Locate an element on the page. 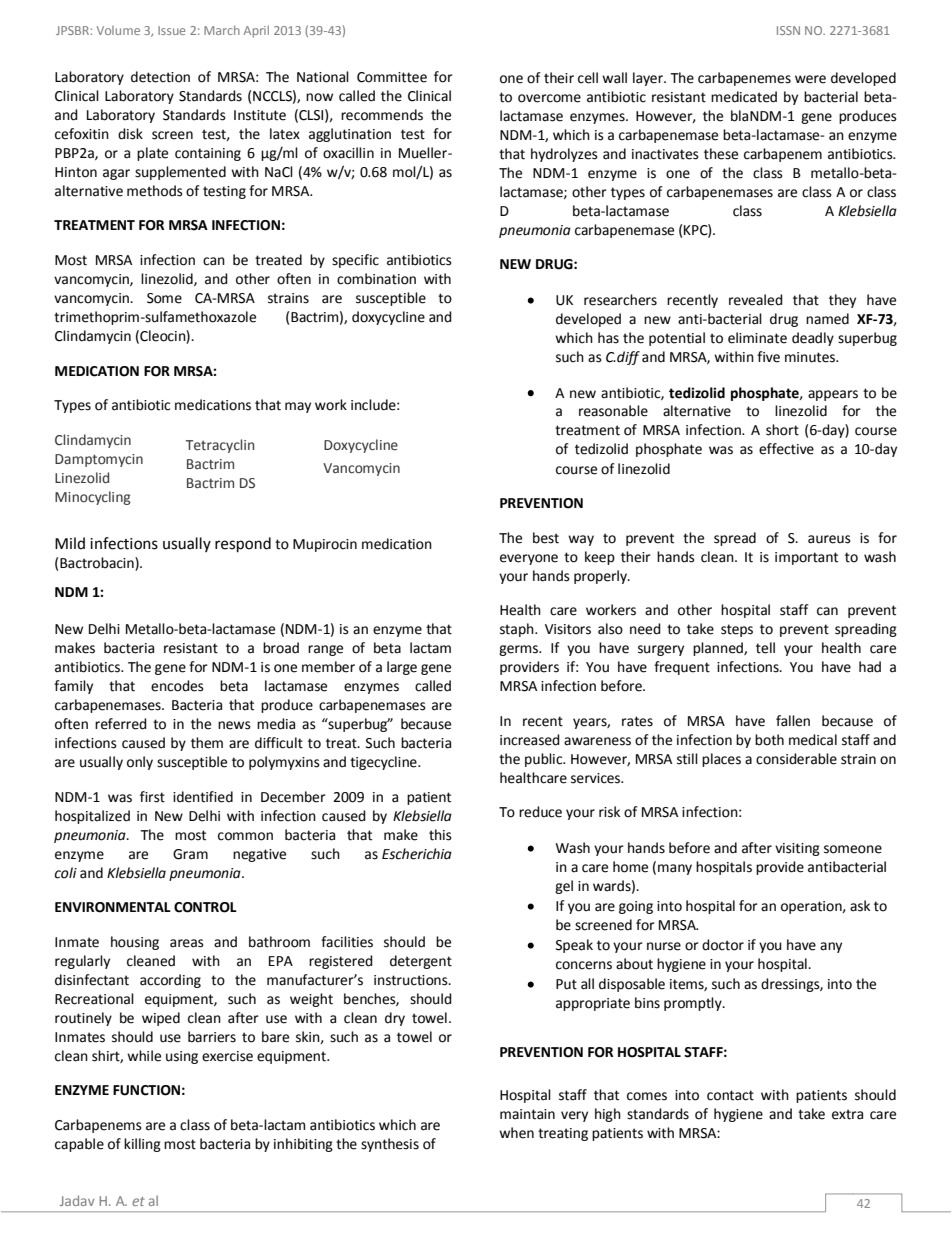  revealed is located at coordinates (756, 300).
